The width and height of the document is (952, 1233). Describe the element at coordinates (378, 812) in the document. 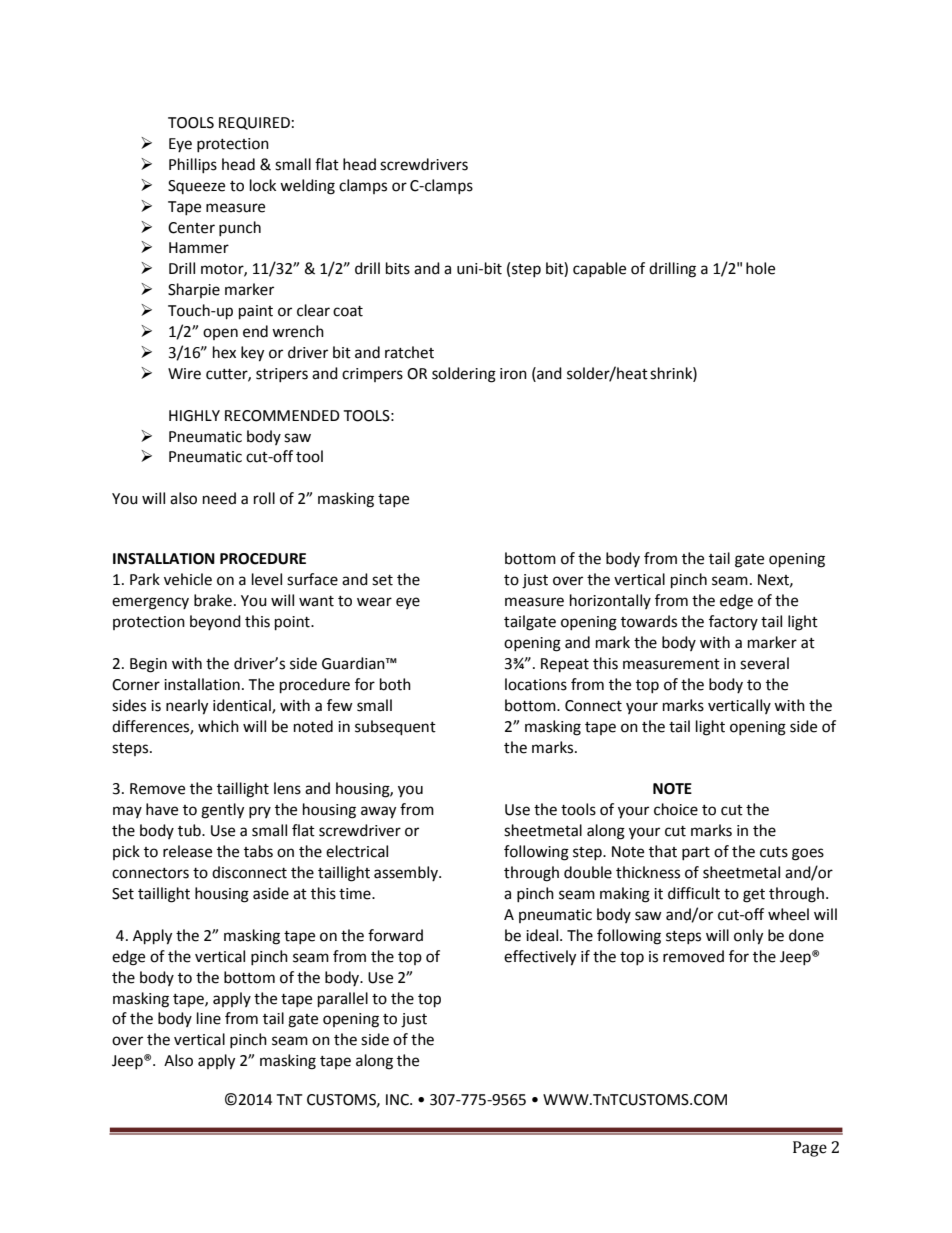

I see `away` at that location.
